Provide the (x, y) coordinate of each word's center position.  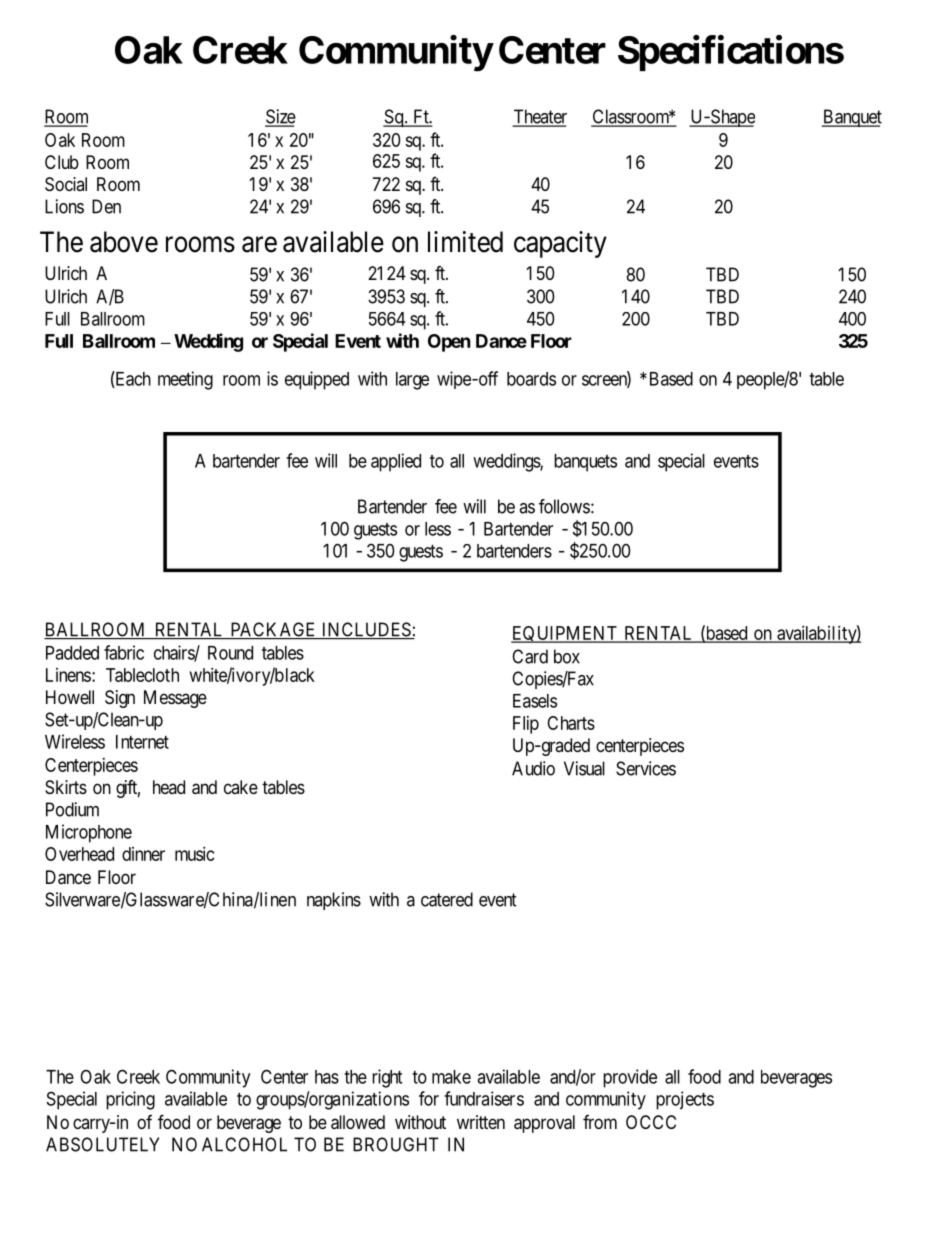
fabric (124, 652)
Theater (540, 117)
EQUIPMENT (565, 634)
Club (62, 162)
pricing (130, 1100)
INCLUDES (366, 630)
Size (280, 117)
